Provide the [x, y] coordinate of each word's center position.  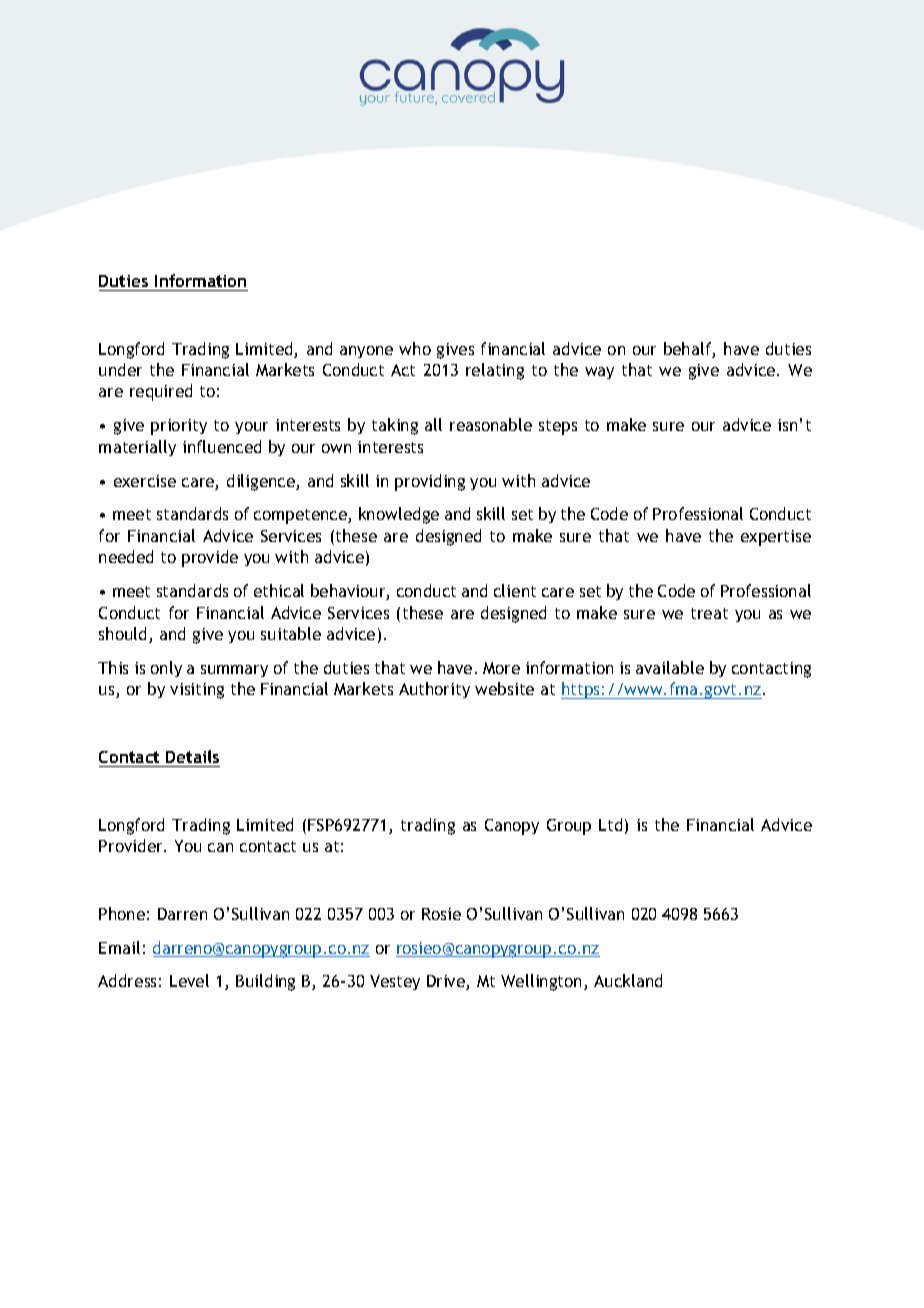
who [415, 348]
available [670, 667]
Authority [434, 690]
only [166, 669]
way [599, 373]
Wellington [543, 982]
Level [189, 980]
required [161, 392]
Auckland [628, 980]
